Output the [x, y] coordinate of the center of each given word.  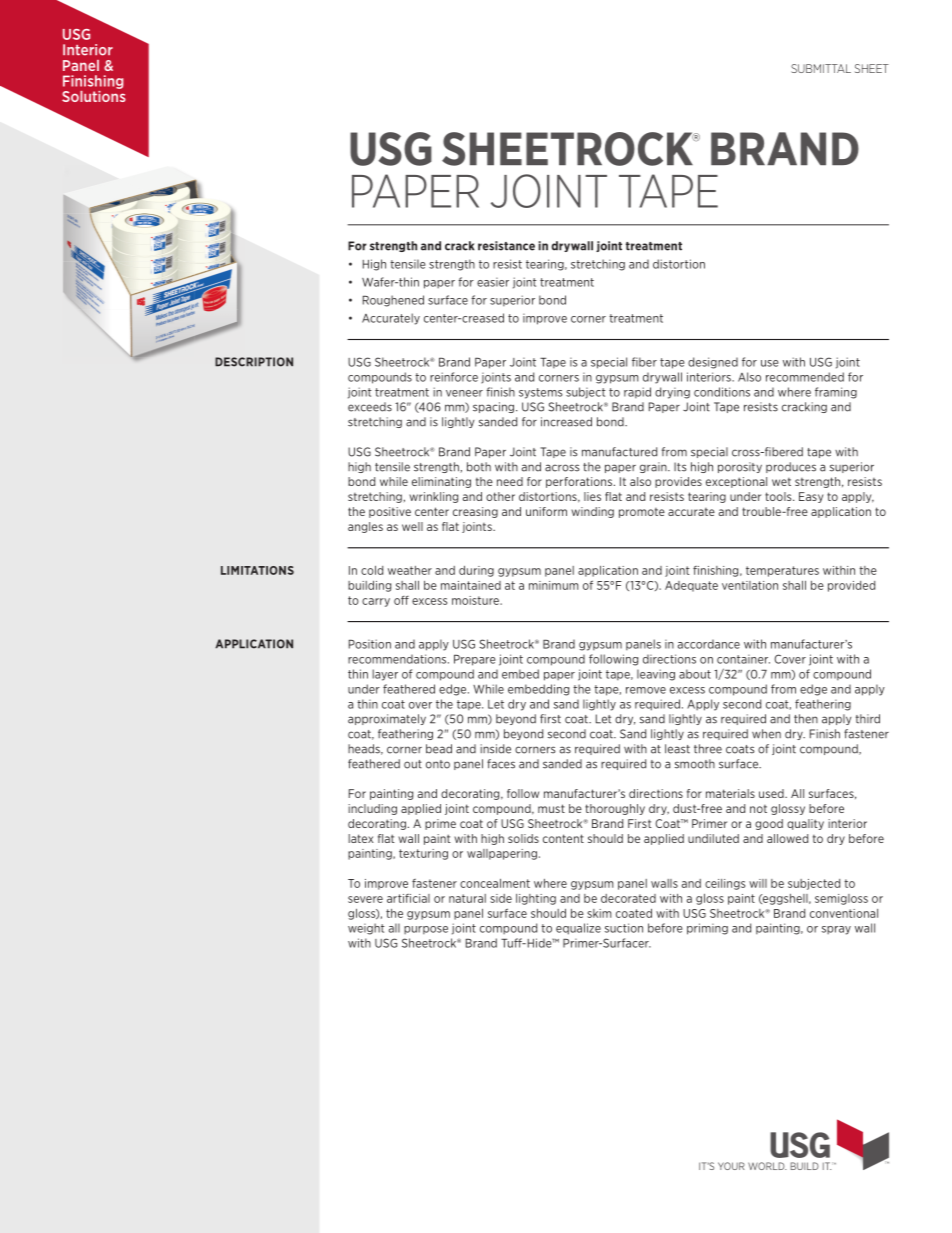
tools [779, 496]
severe [365, 899]
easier [493, 282]
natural [467, 898]
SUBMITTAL [821, 68]
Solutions [94, 95]
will [758, 883]
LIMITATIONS [257, 570]
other [500, 496]
